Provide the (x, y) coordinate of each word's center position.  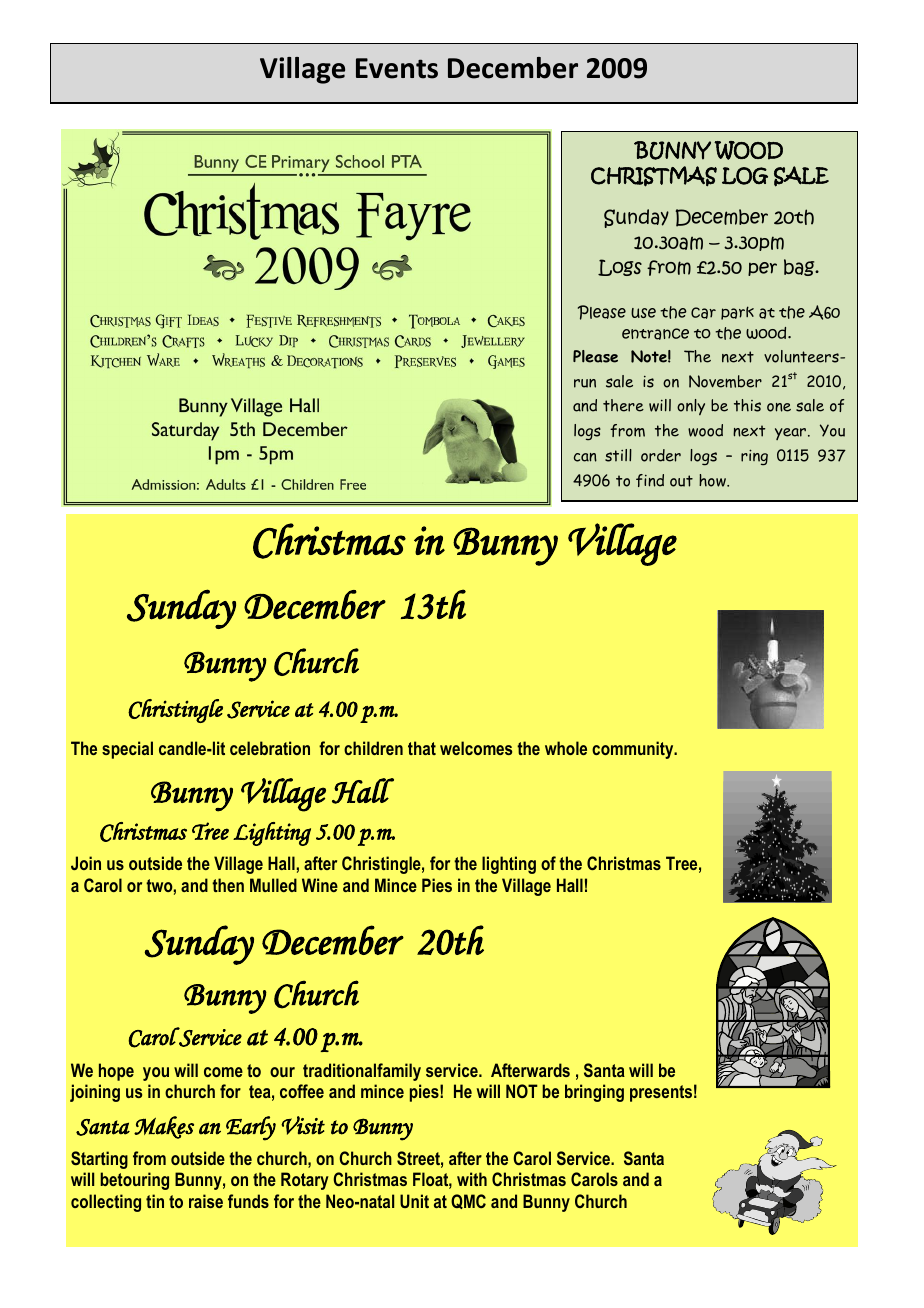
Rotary (305, 1181)
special (127, 750)
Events (397, 68)
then (228, 885)
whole (566, 748)
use (643, 313)
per (762, 269)
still (618, 455)
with (472, 1179)
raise (206, 1201)
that (422, 748)
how (713, 480)
